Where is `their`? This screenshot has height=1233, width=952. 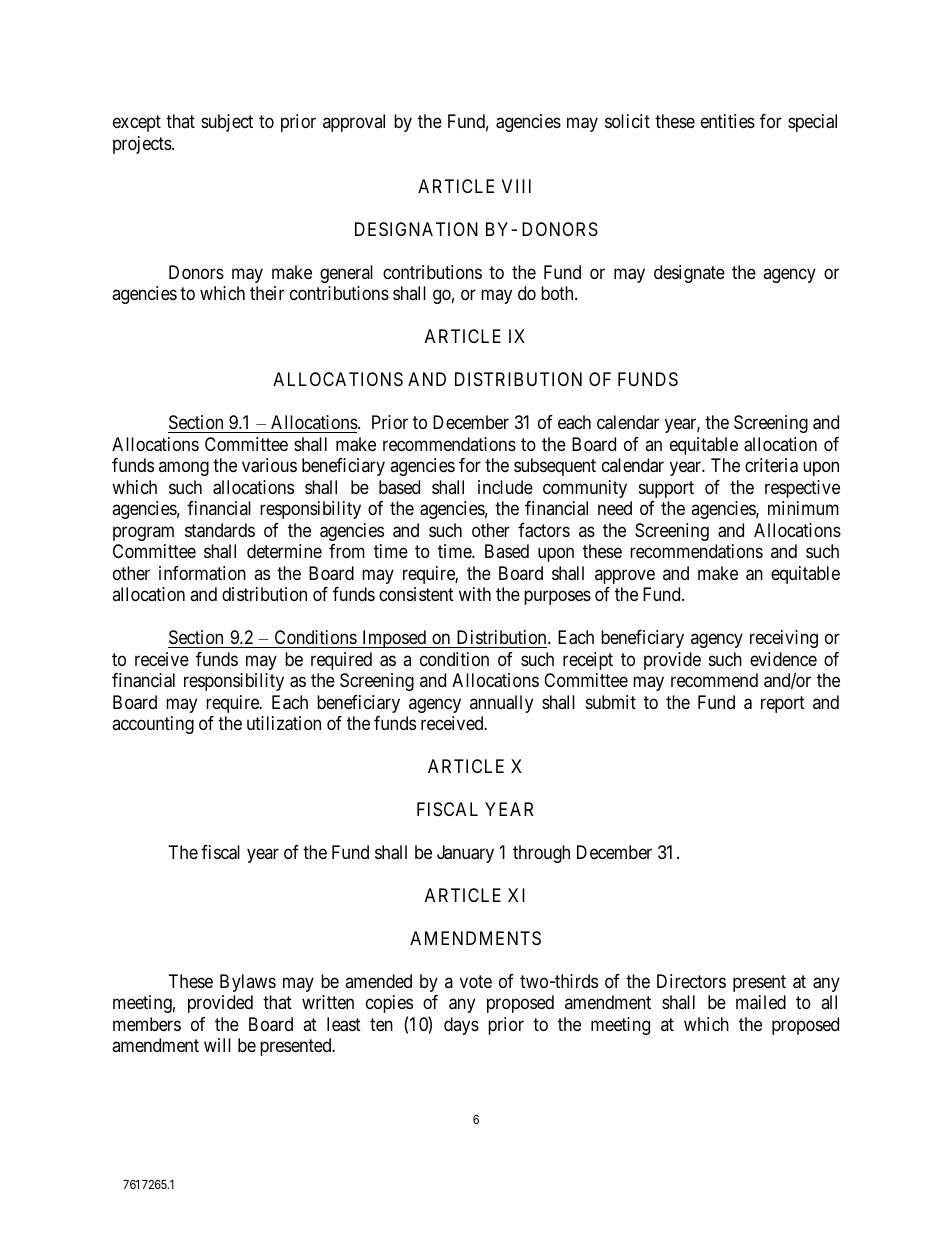
their is located at coordinates (267, 293).
